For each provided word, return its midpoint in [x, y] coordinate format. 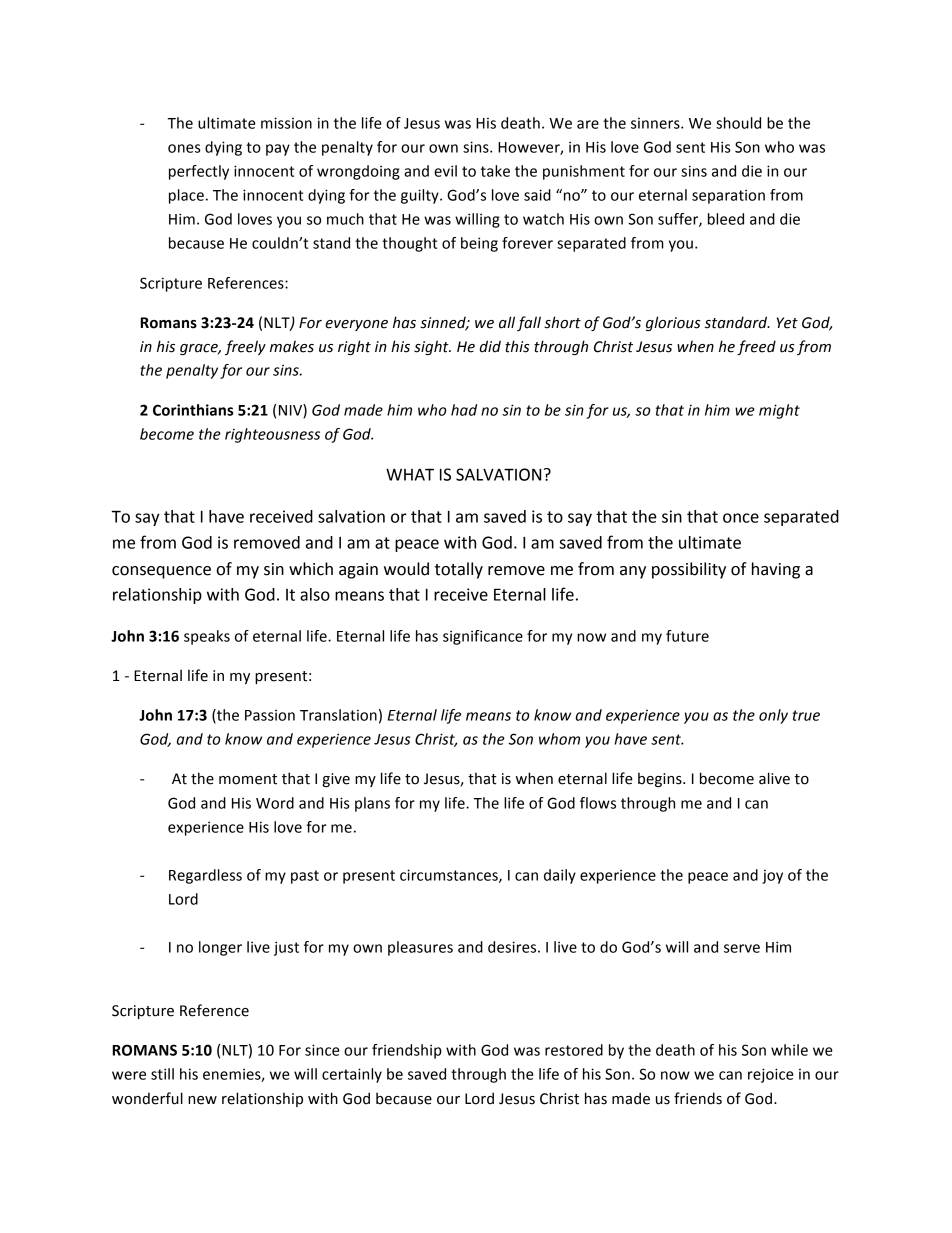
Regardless [205, 876]
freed [756, 347]
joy [772, 877]
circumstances [450, 876]
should [738, 123]
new [202, 1100]
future [687, 636]
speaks [207, 637]
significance [483, 637]
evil [445, 171]
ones [184, 148]
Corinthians [193, 410]
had [464, 410]
